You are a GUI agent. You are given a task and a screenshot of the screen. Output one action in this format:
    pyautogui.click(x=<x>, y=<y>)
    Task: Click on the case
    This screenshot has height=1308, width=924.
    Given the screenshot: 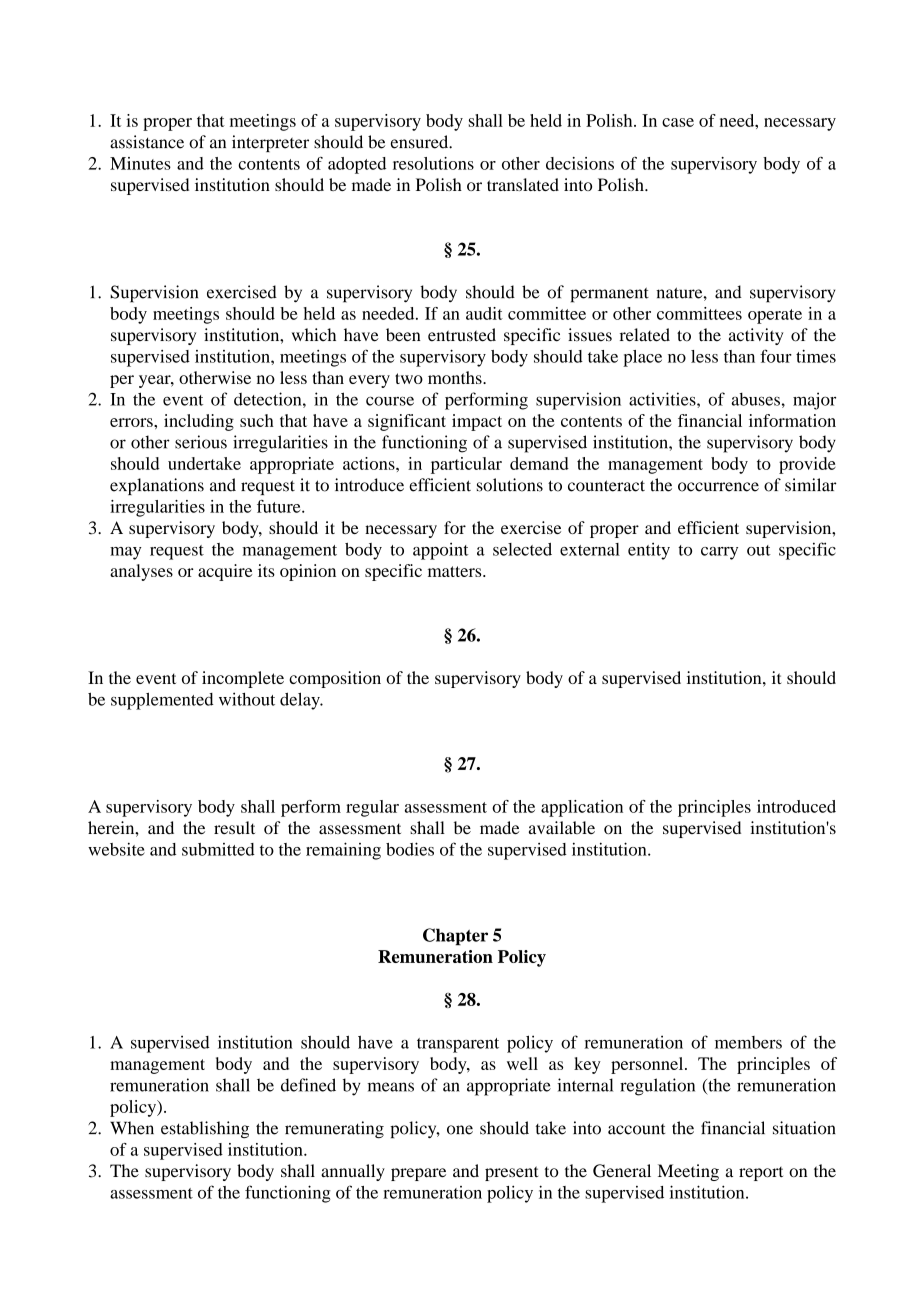 What is the action you would take?
    pyautogui.click(x=678, y=122)
